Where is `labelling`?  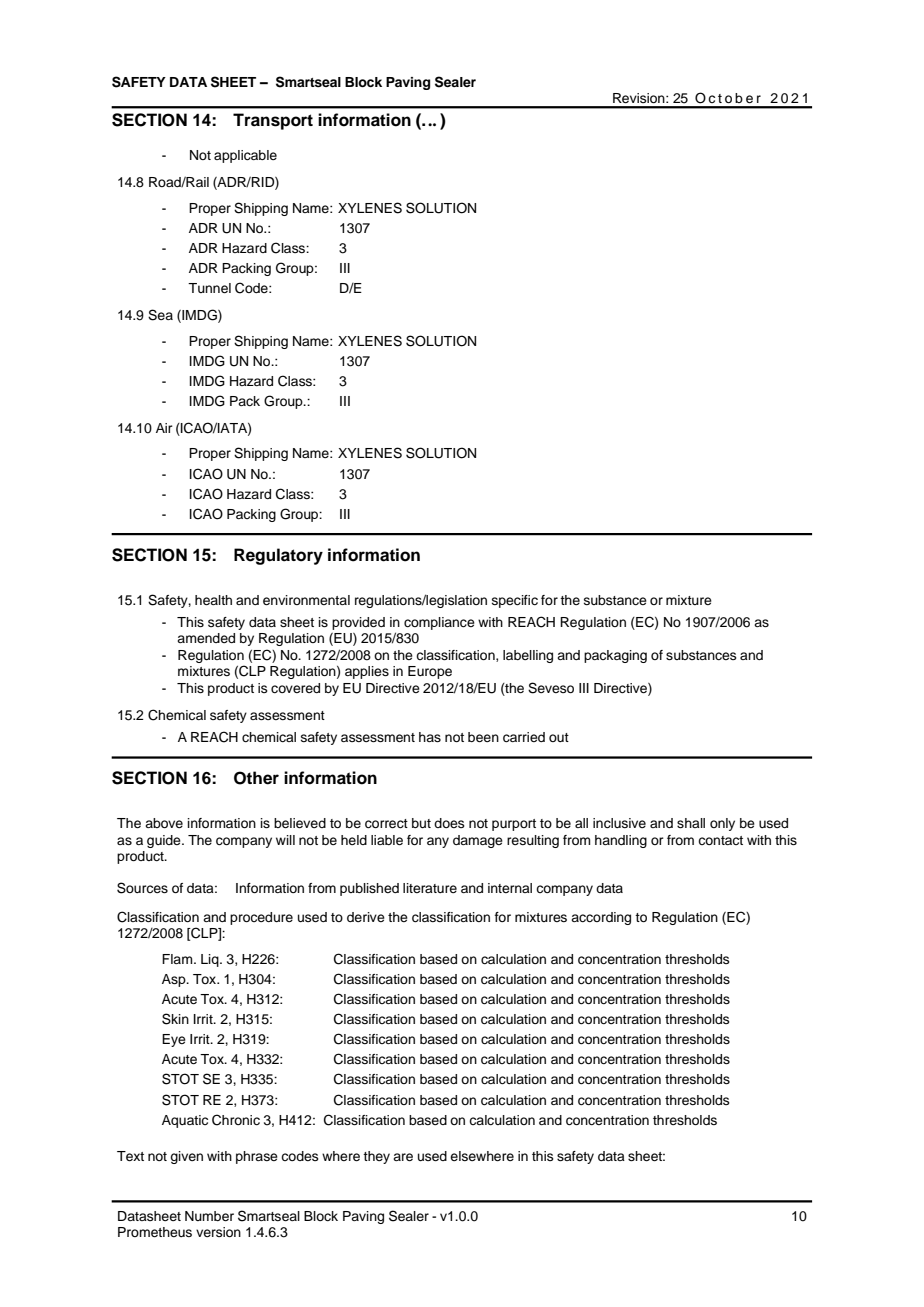 labelling is located at coordinates (528, 656).
